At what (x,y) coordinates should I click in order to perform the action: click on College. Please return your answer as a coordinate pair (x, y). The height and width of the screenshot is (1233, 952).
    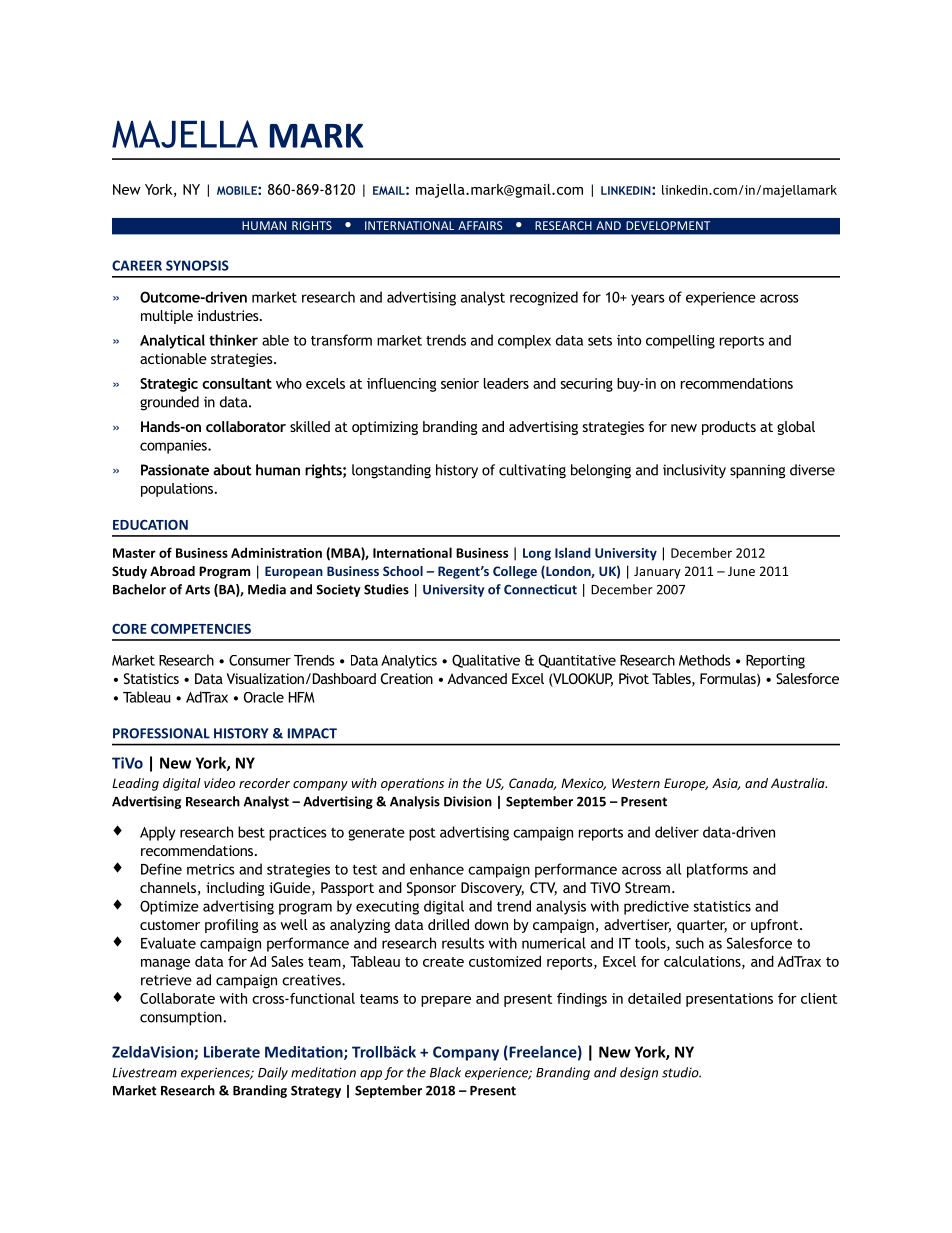
    Looking at the image, I should click on (515, 572).
